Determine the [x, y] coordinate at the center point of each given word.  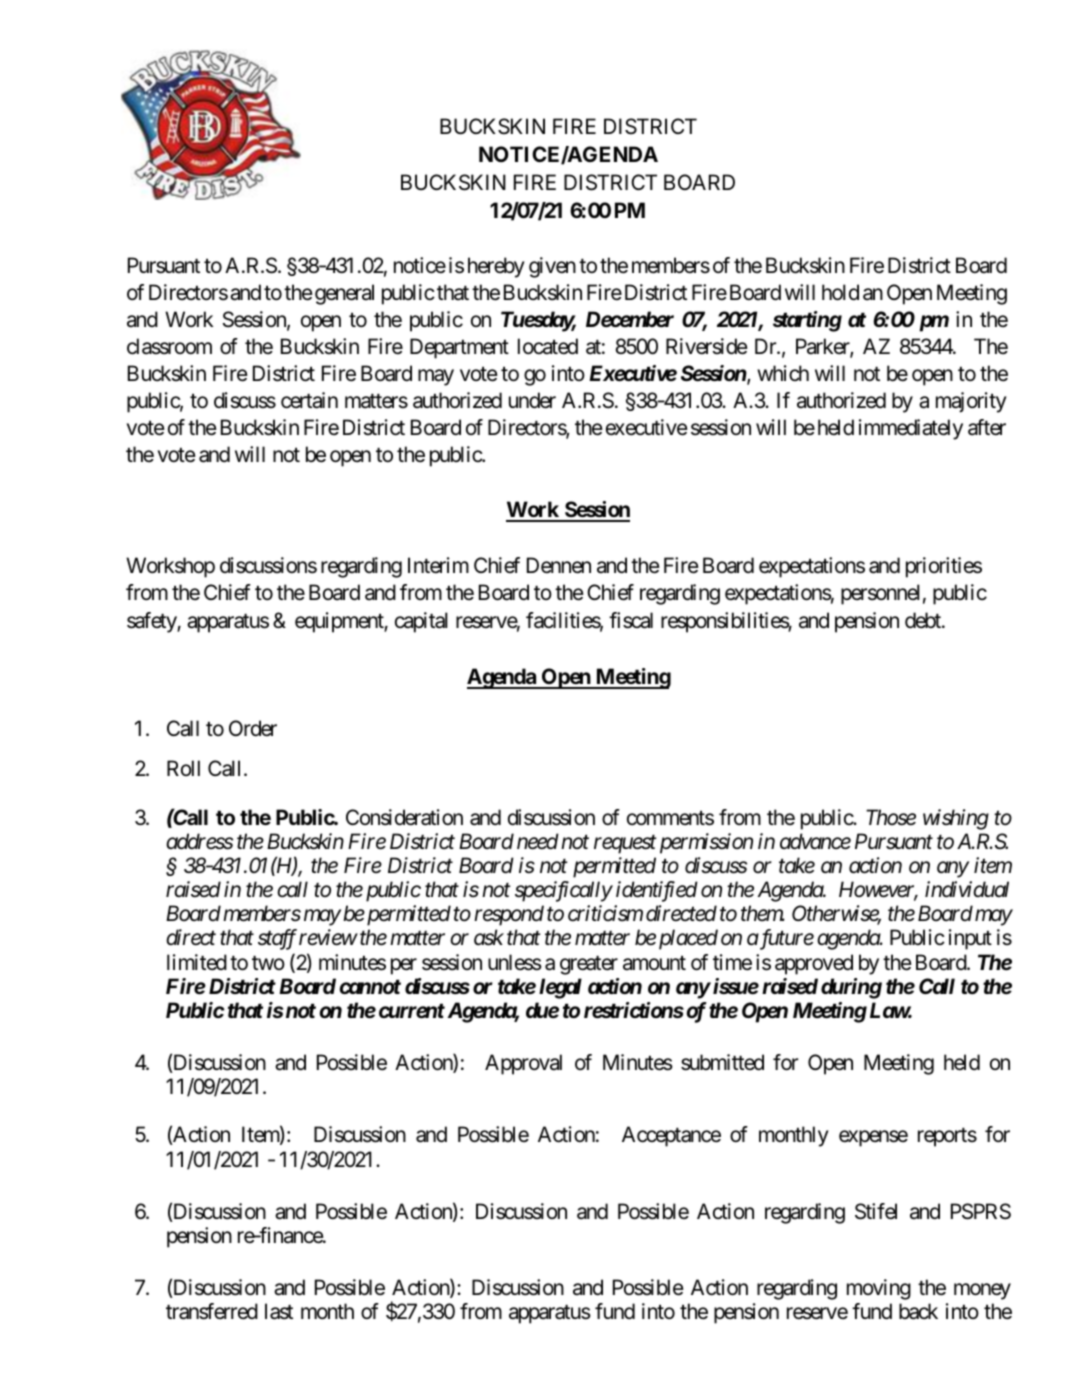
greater [589, 965]
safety [152, 622]
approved [814, 964]
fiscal [631, 620]
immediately [911, 429]
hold [840, 292]
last [279, 1311]
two [268, 962]
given [552, 267]
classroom [169, 346]
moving [879, 1289]
